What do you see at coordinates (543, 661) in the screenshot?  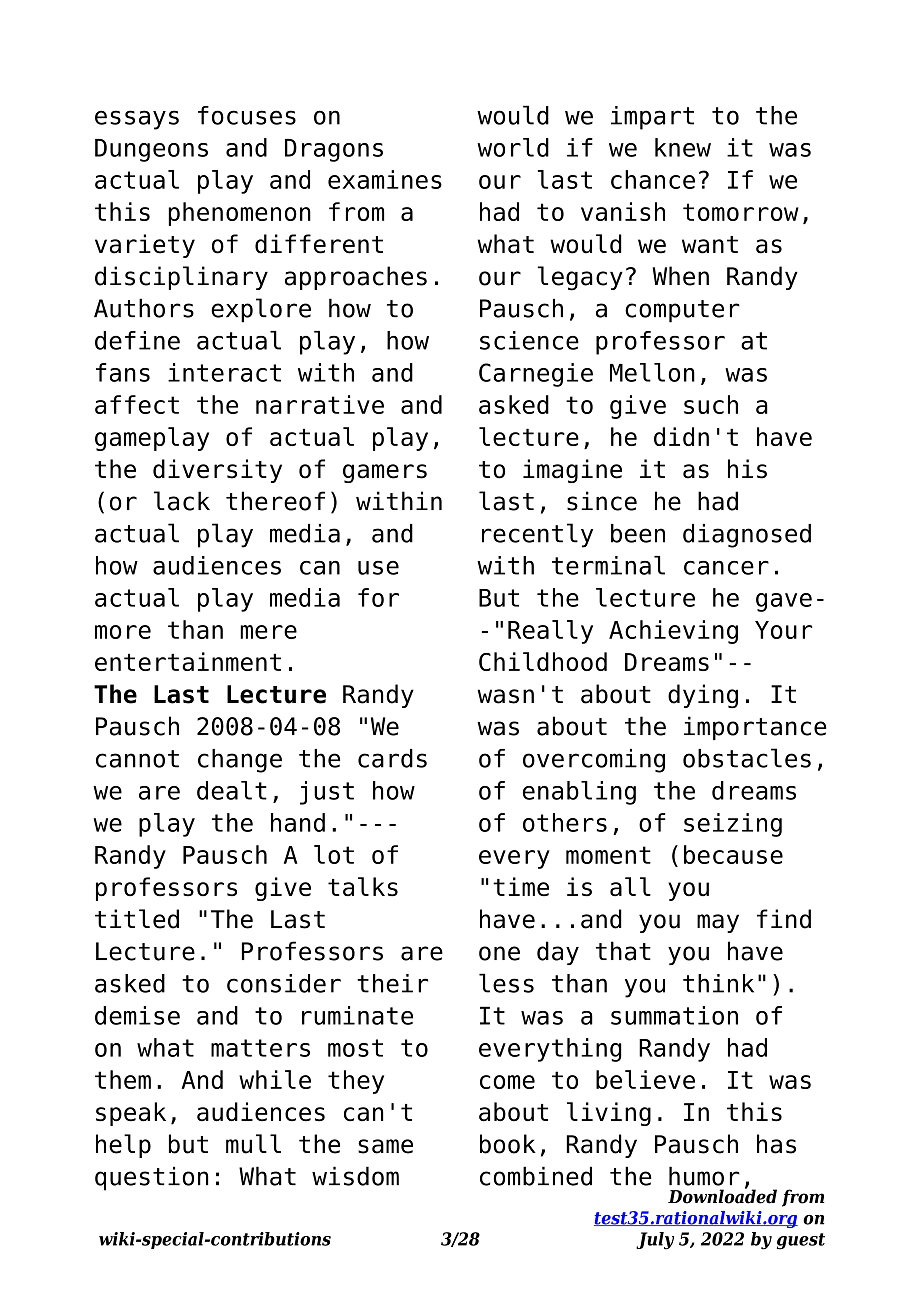 I see `Childhood` at bounding box center [543, 661].
